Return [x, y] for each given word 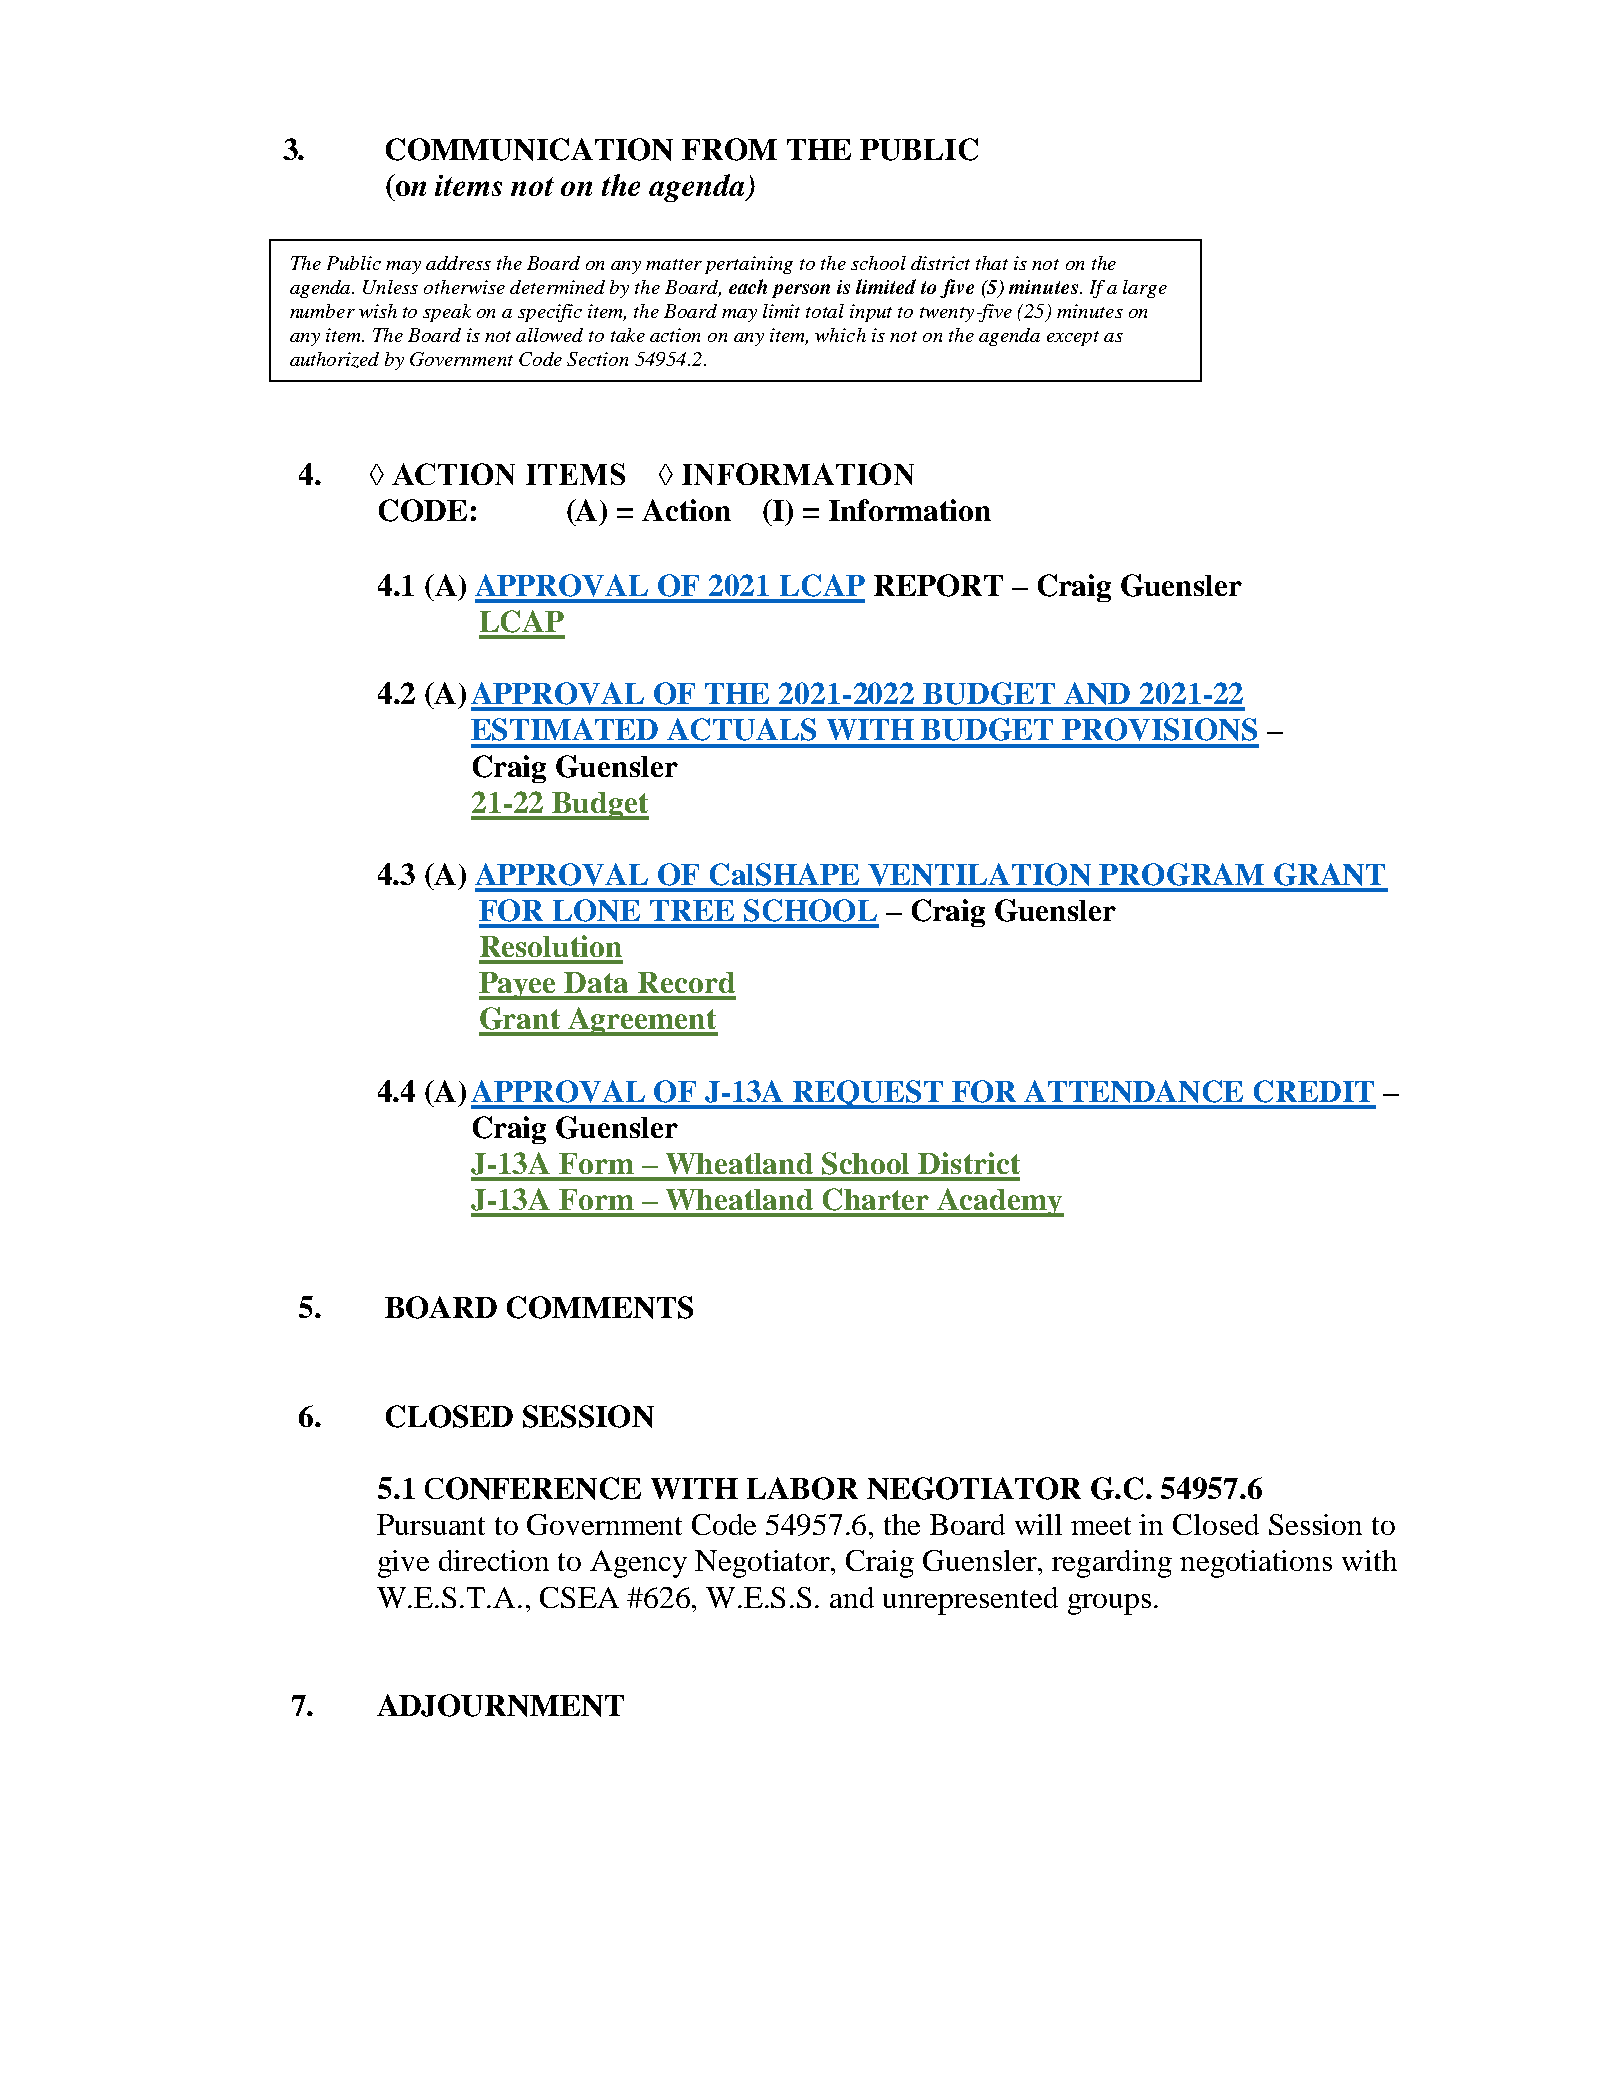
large [1145, 289]
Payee [519, 986]
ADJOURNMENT [500, 1705]
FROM [729, 149]
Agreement [642, 1021]
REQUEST [868, 1094]
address [458, 263]
